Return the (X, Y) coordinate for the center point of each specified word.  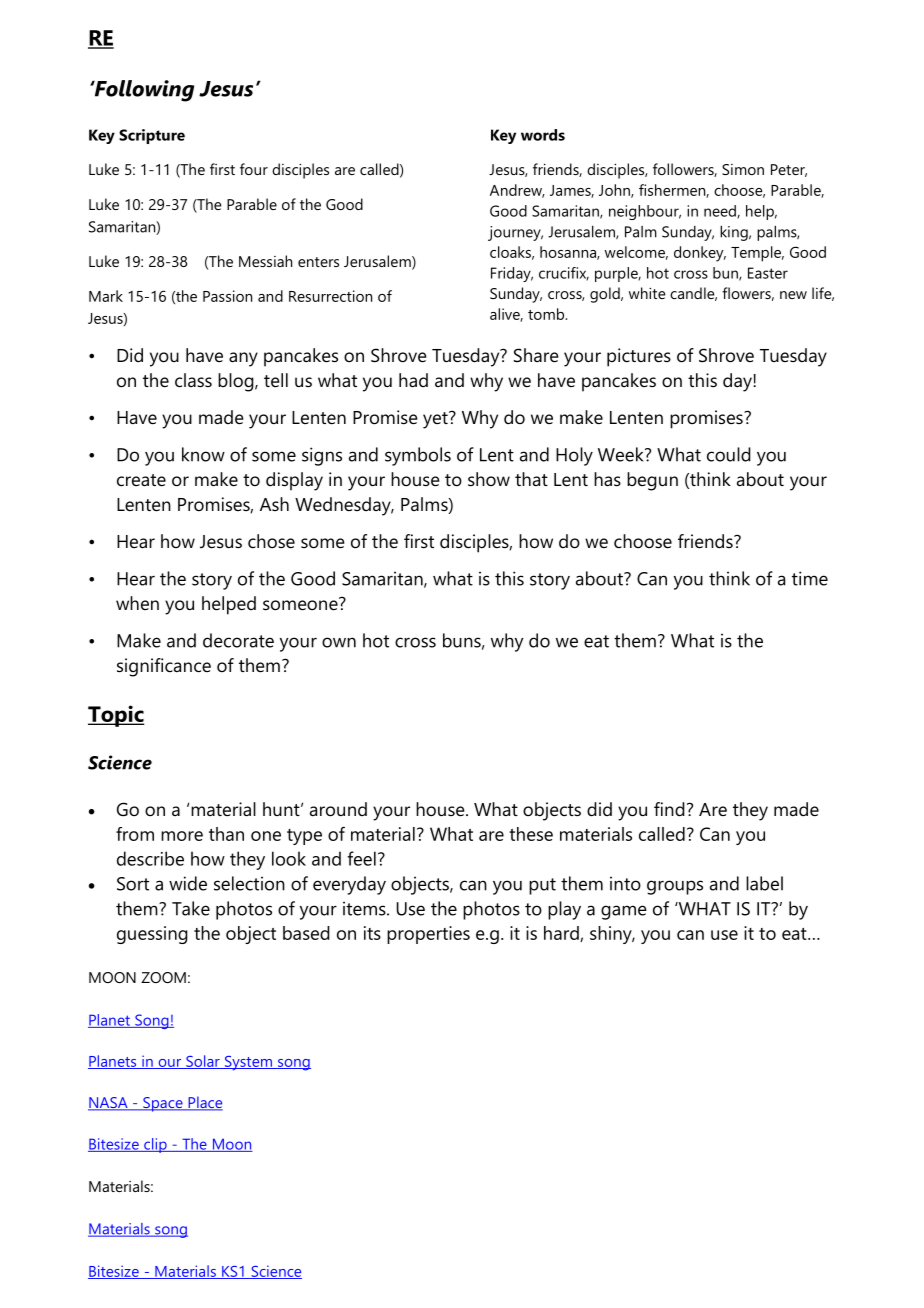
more (182, 836)
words (543, 135)
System (248, 1063)
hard (562, 934)
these (531, 834)
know (203, 454)
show (489, 479)
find (669, 809)
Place (204, 1103)
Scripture (152, 136)
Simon (743, 169)
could (729, 454)
